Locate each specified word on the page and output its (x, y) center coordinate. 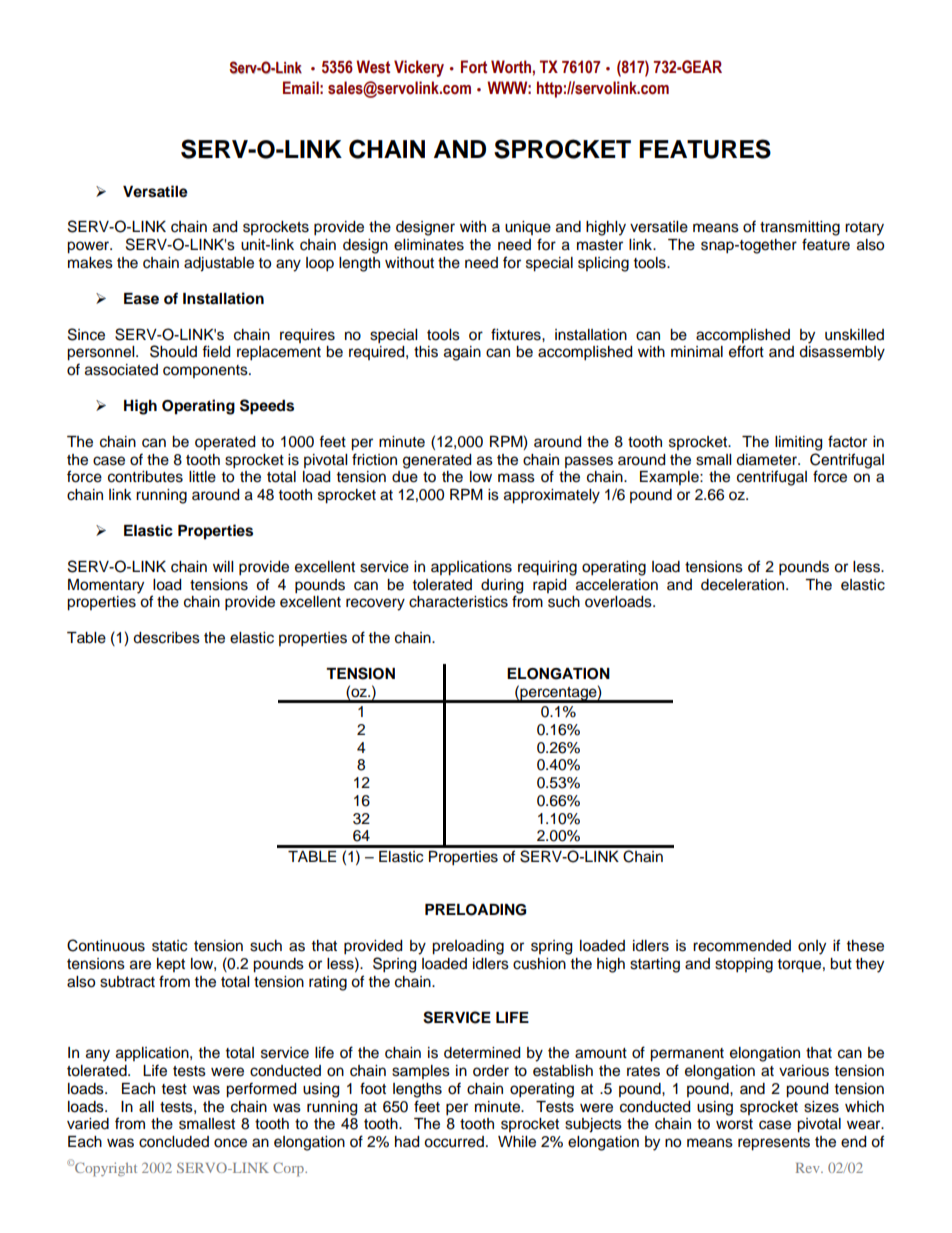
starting (655, 965)
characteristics (458, 602)
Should (173, 351)
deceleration (744, 585)
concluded (174, 1142)
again (462, 353)
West (373, 67)
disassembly (842, 353)
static (169, 946)
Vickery (419, 68)
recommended (742, 946)
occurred (454, 1142)
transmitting (800, 228)
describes (166, 638)
